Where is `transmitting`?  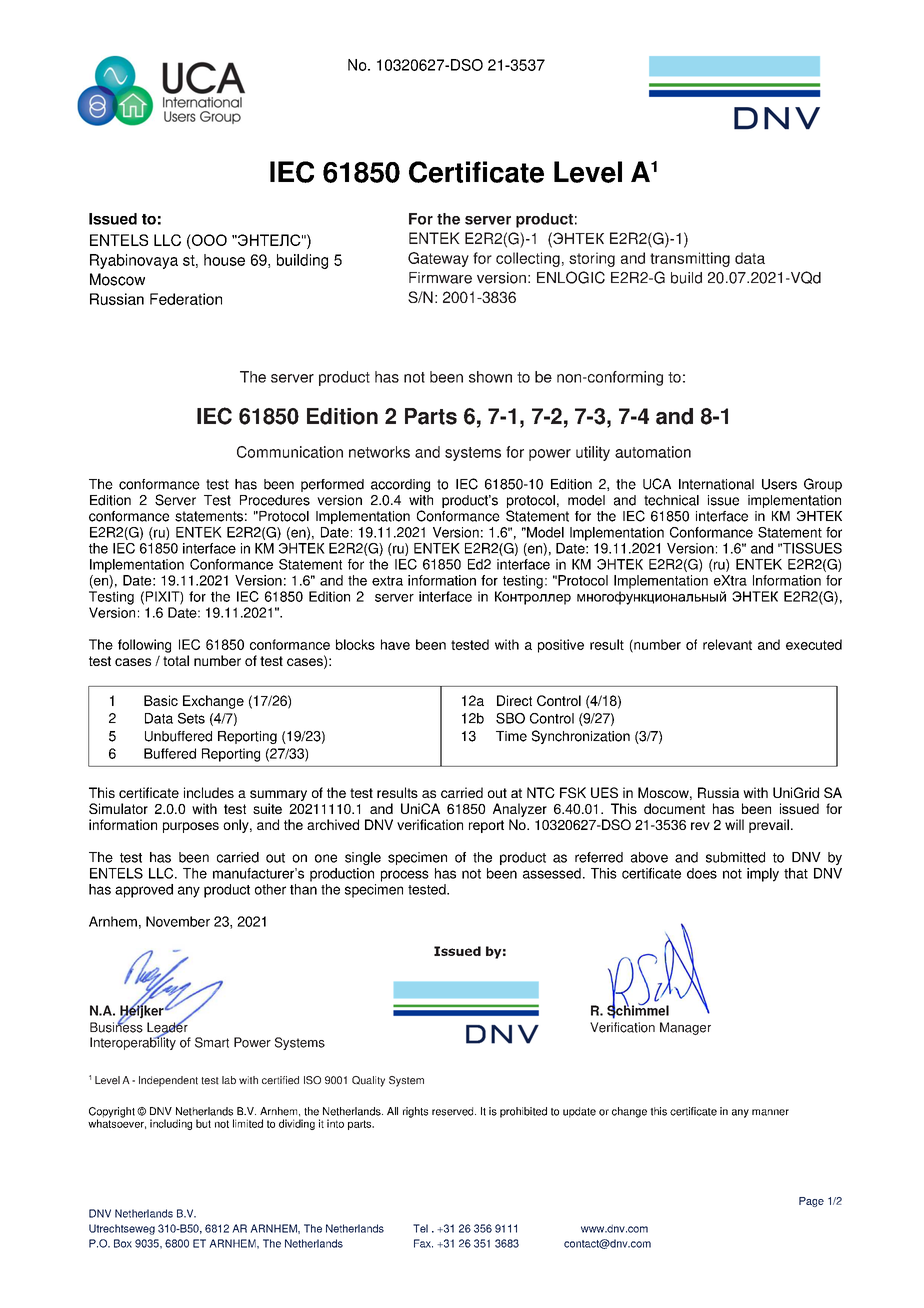 transmitting is located at coordinates (690, 259).
